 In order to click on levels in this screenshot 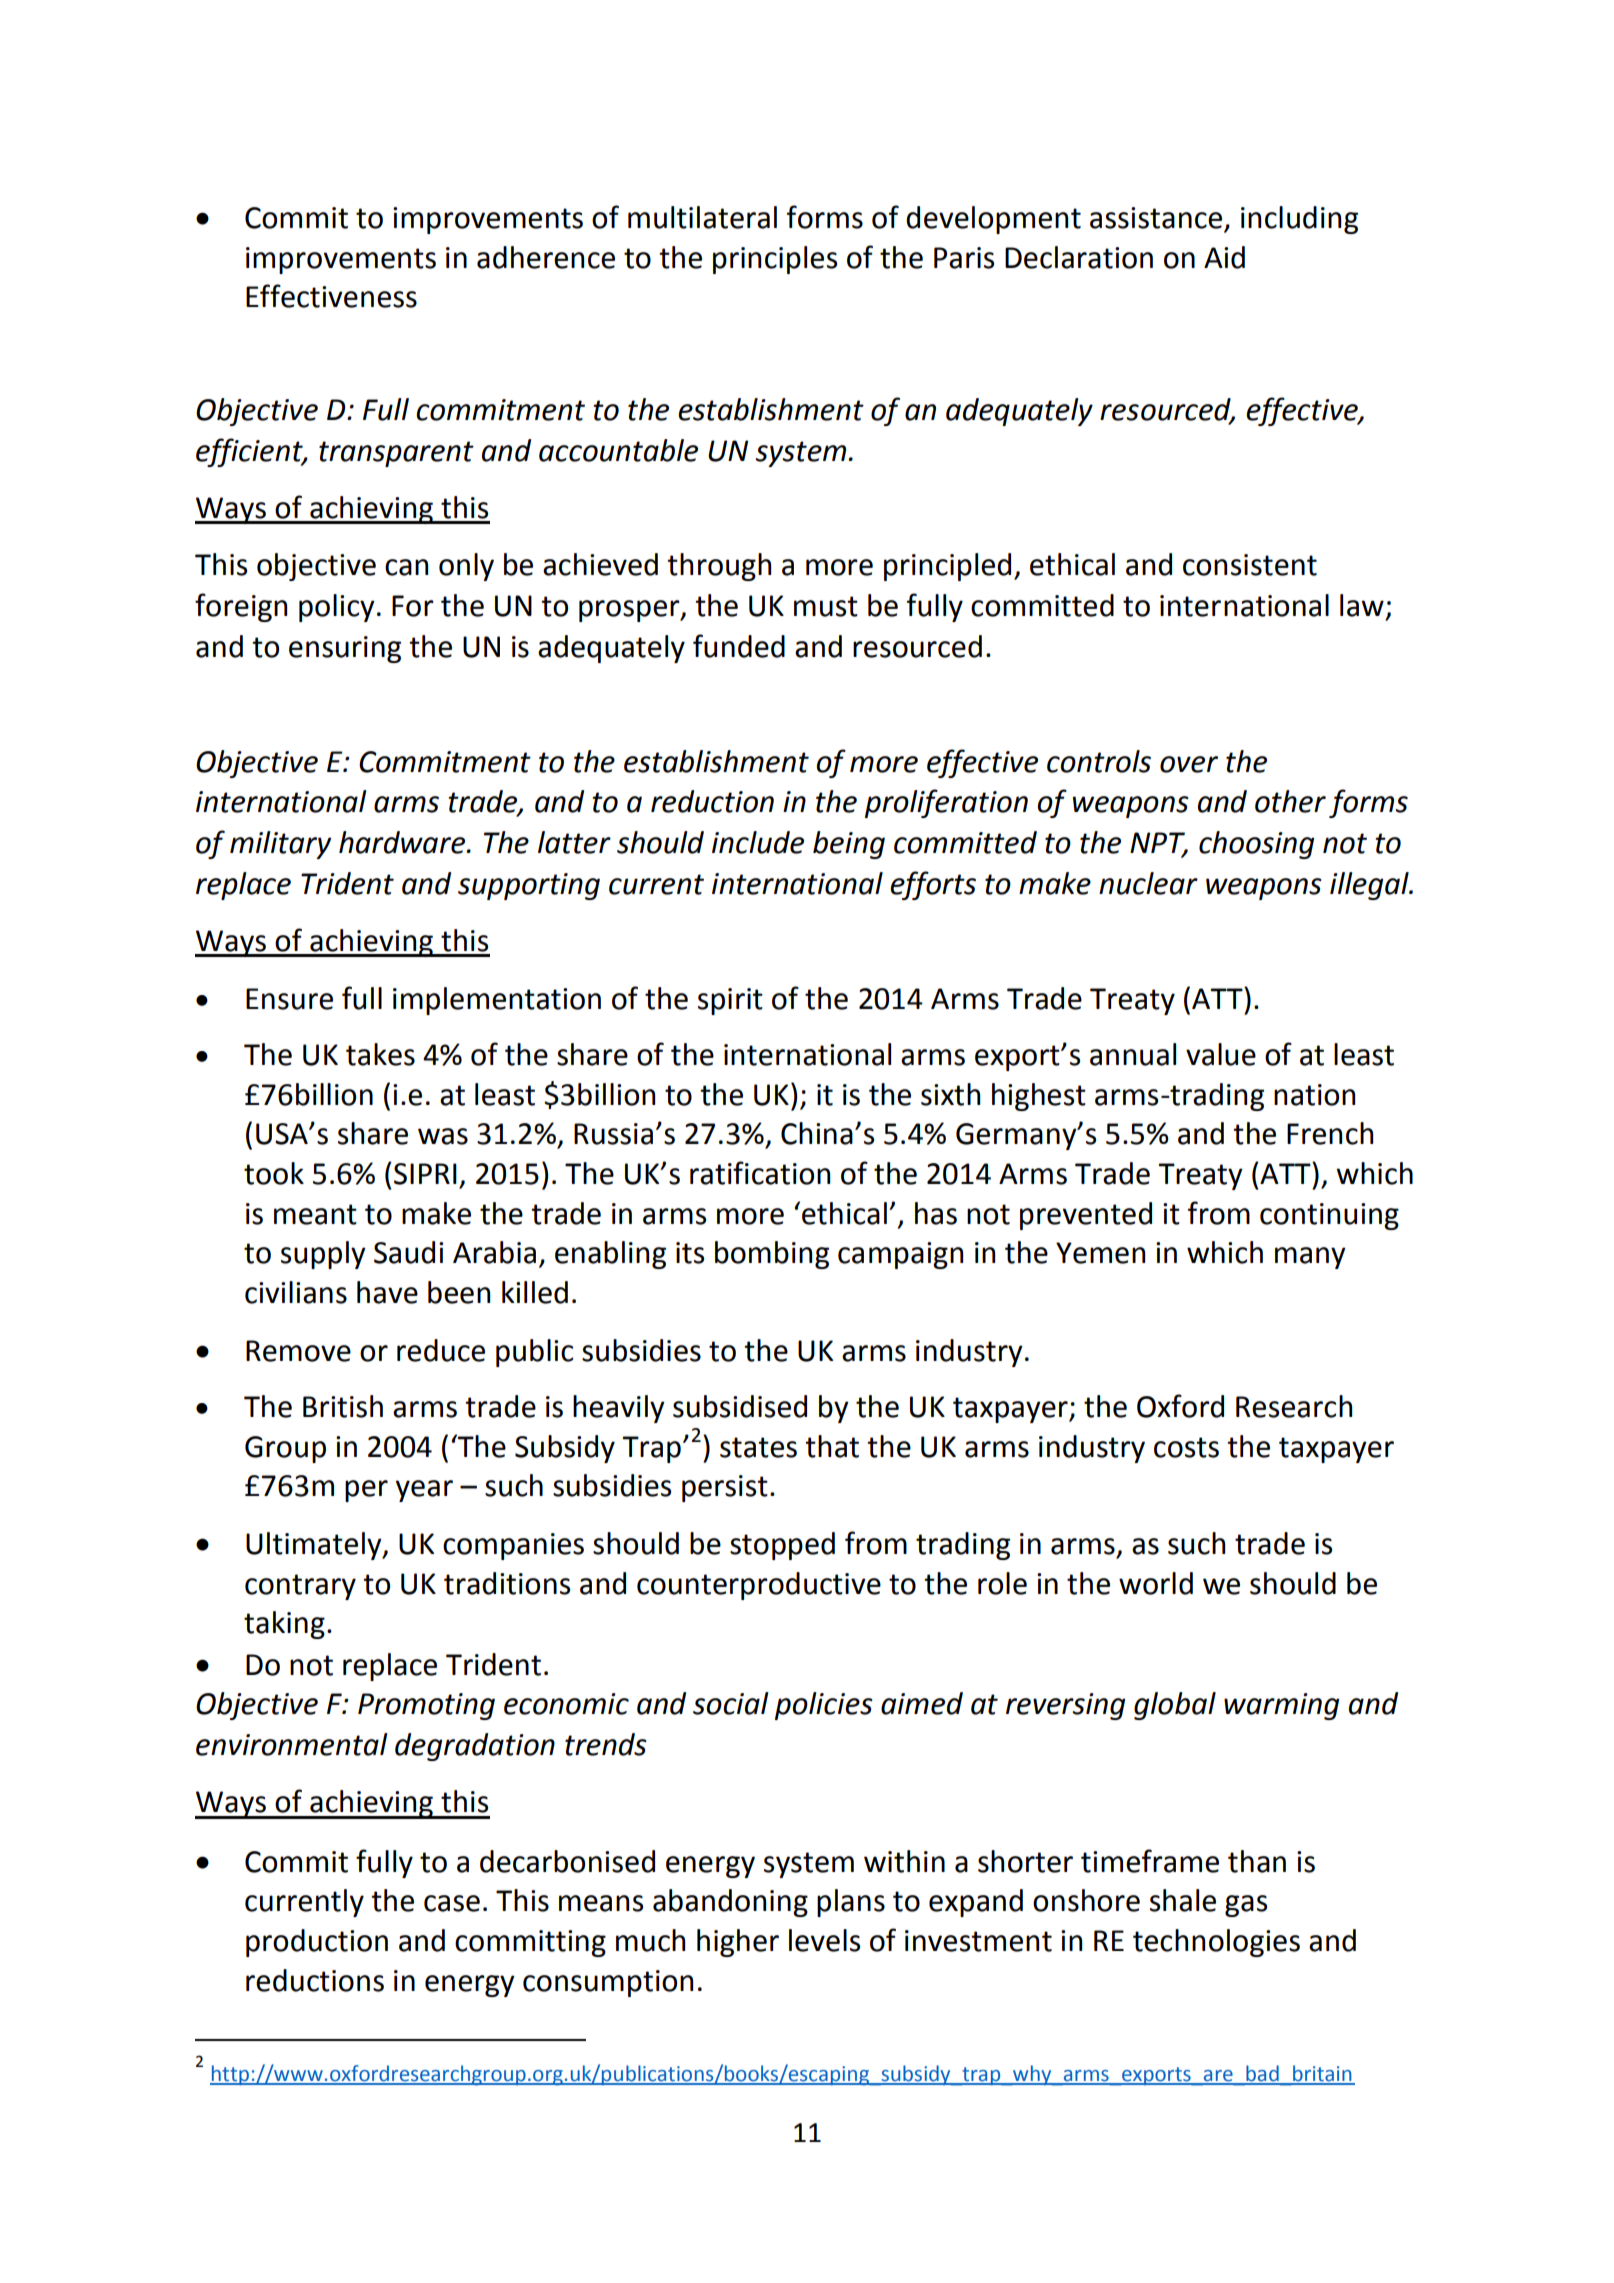, I will do `click(824, 1940)`.
